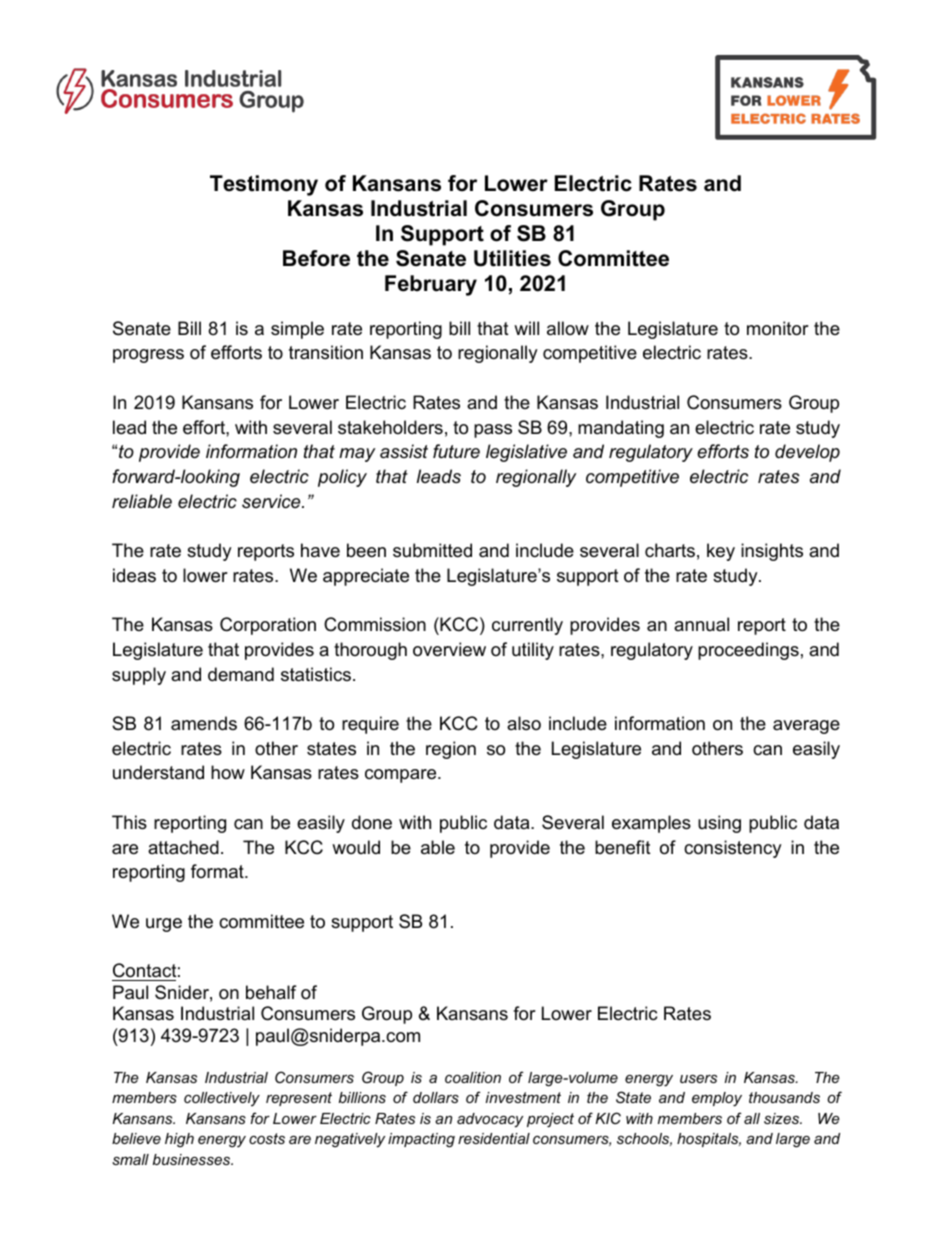 This document has height=1233, width=952. Describe the element at coordinates (164, 925) in the document. I see `urge` at that location.
